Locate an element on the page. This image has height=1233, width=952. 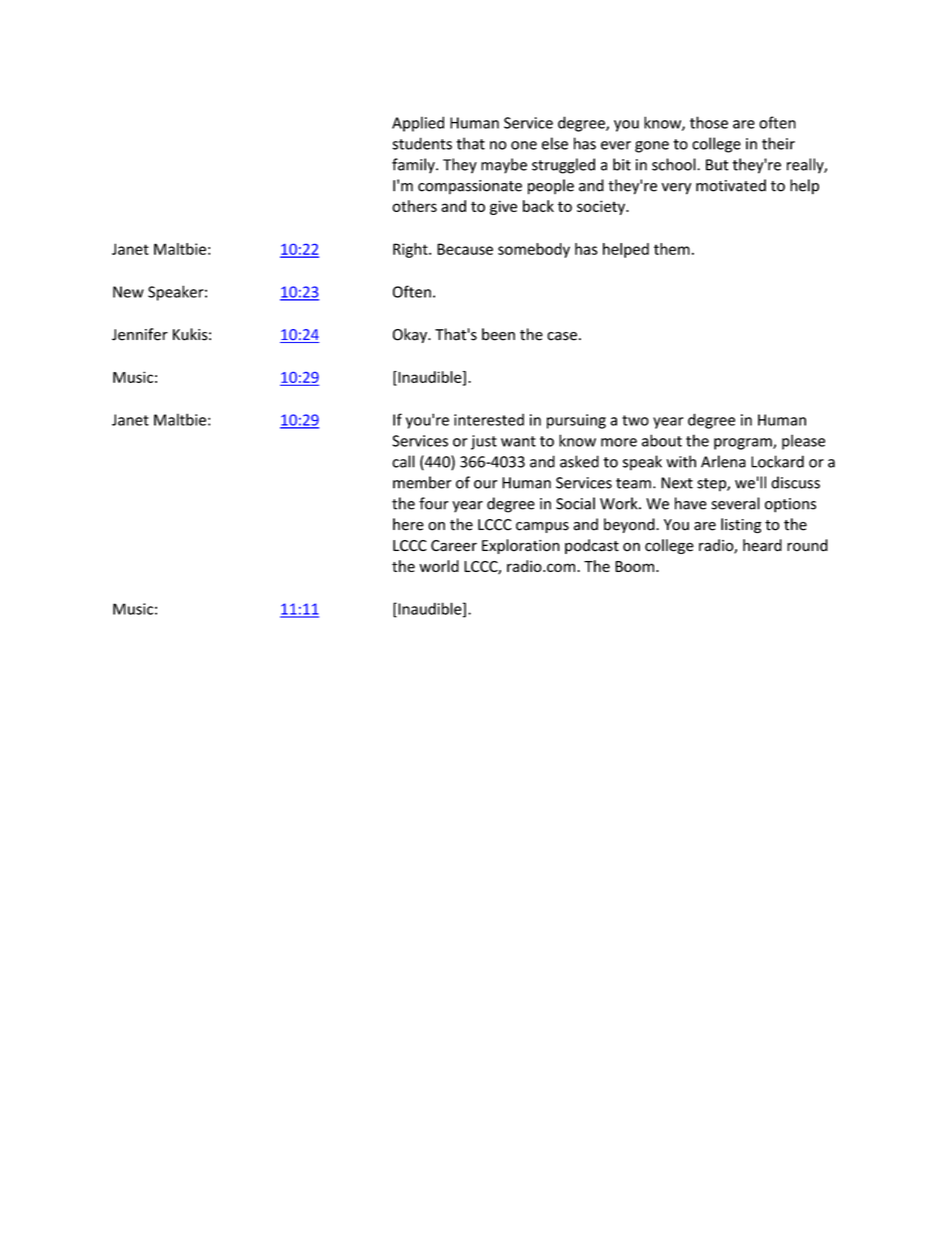
call is located at coordinates (403, 461).
